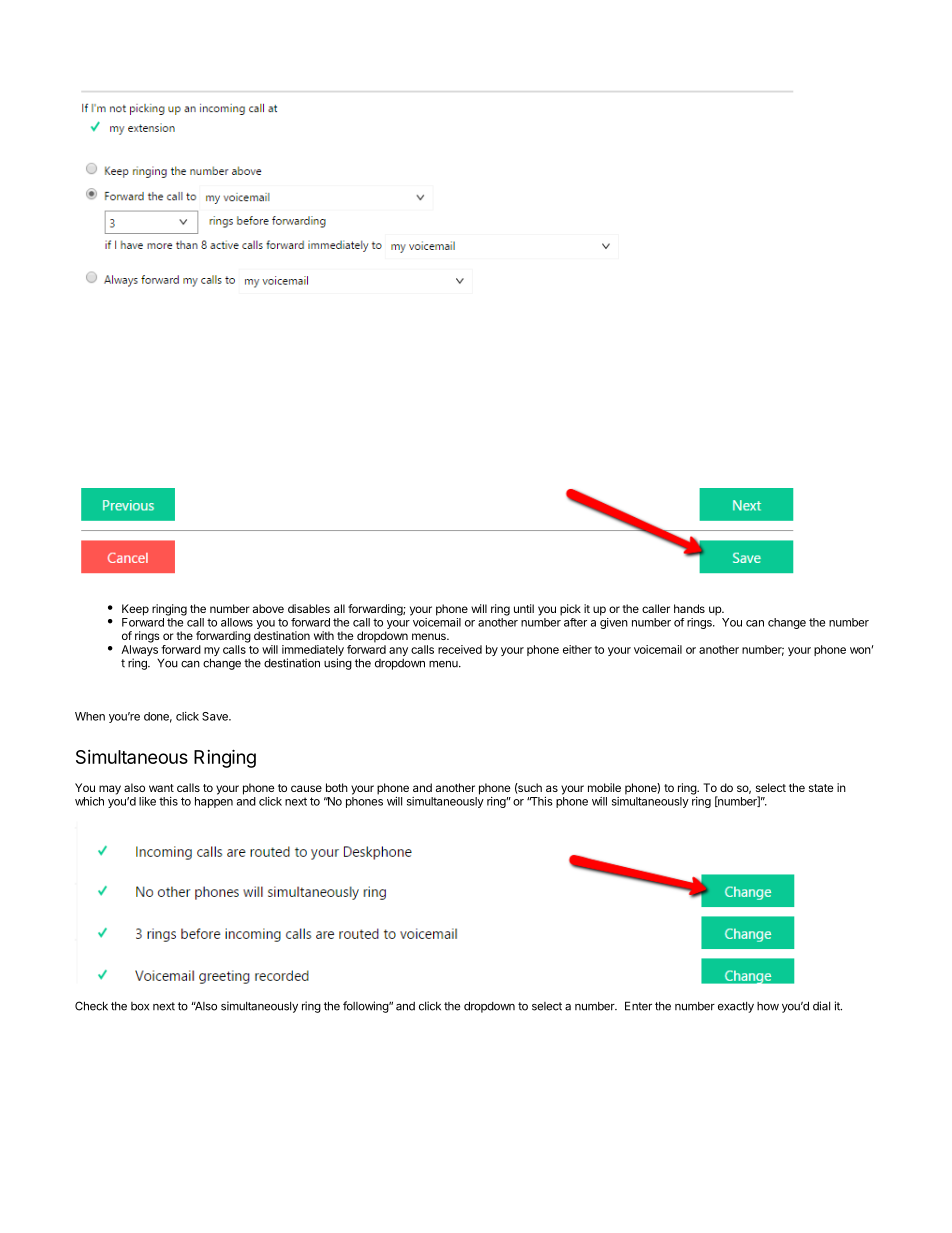  I want to click on box, so click(140, 1006).
